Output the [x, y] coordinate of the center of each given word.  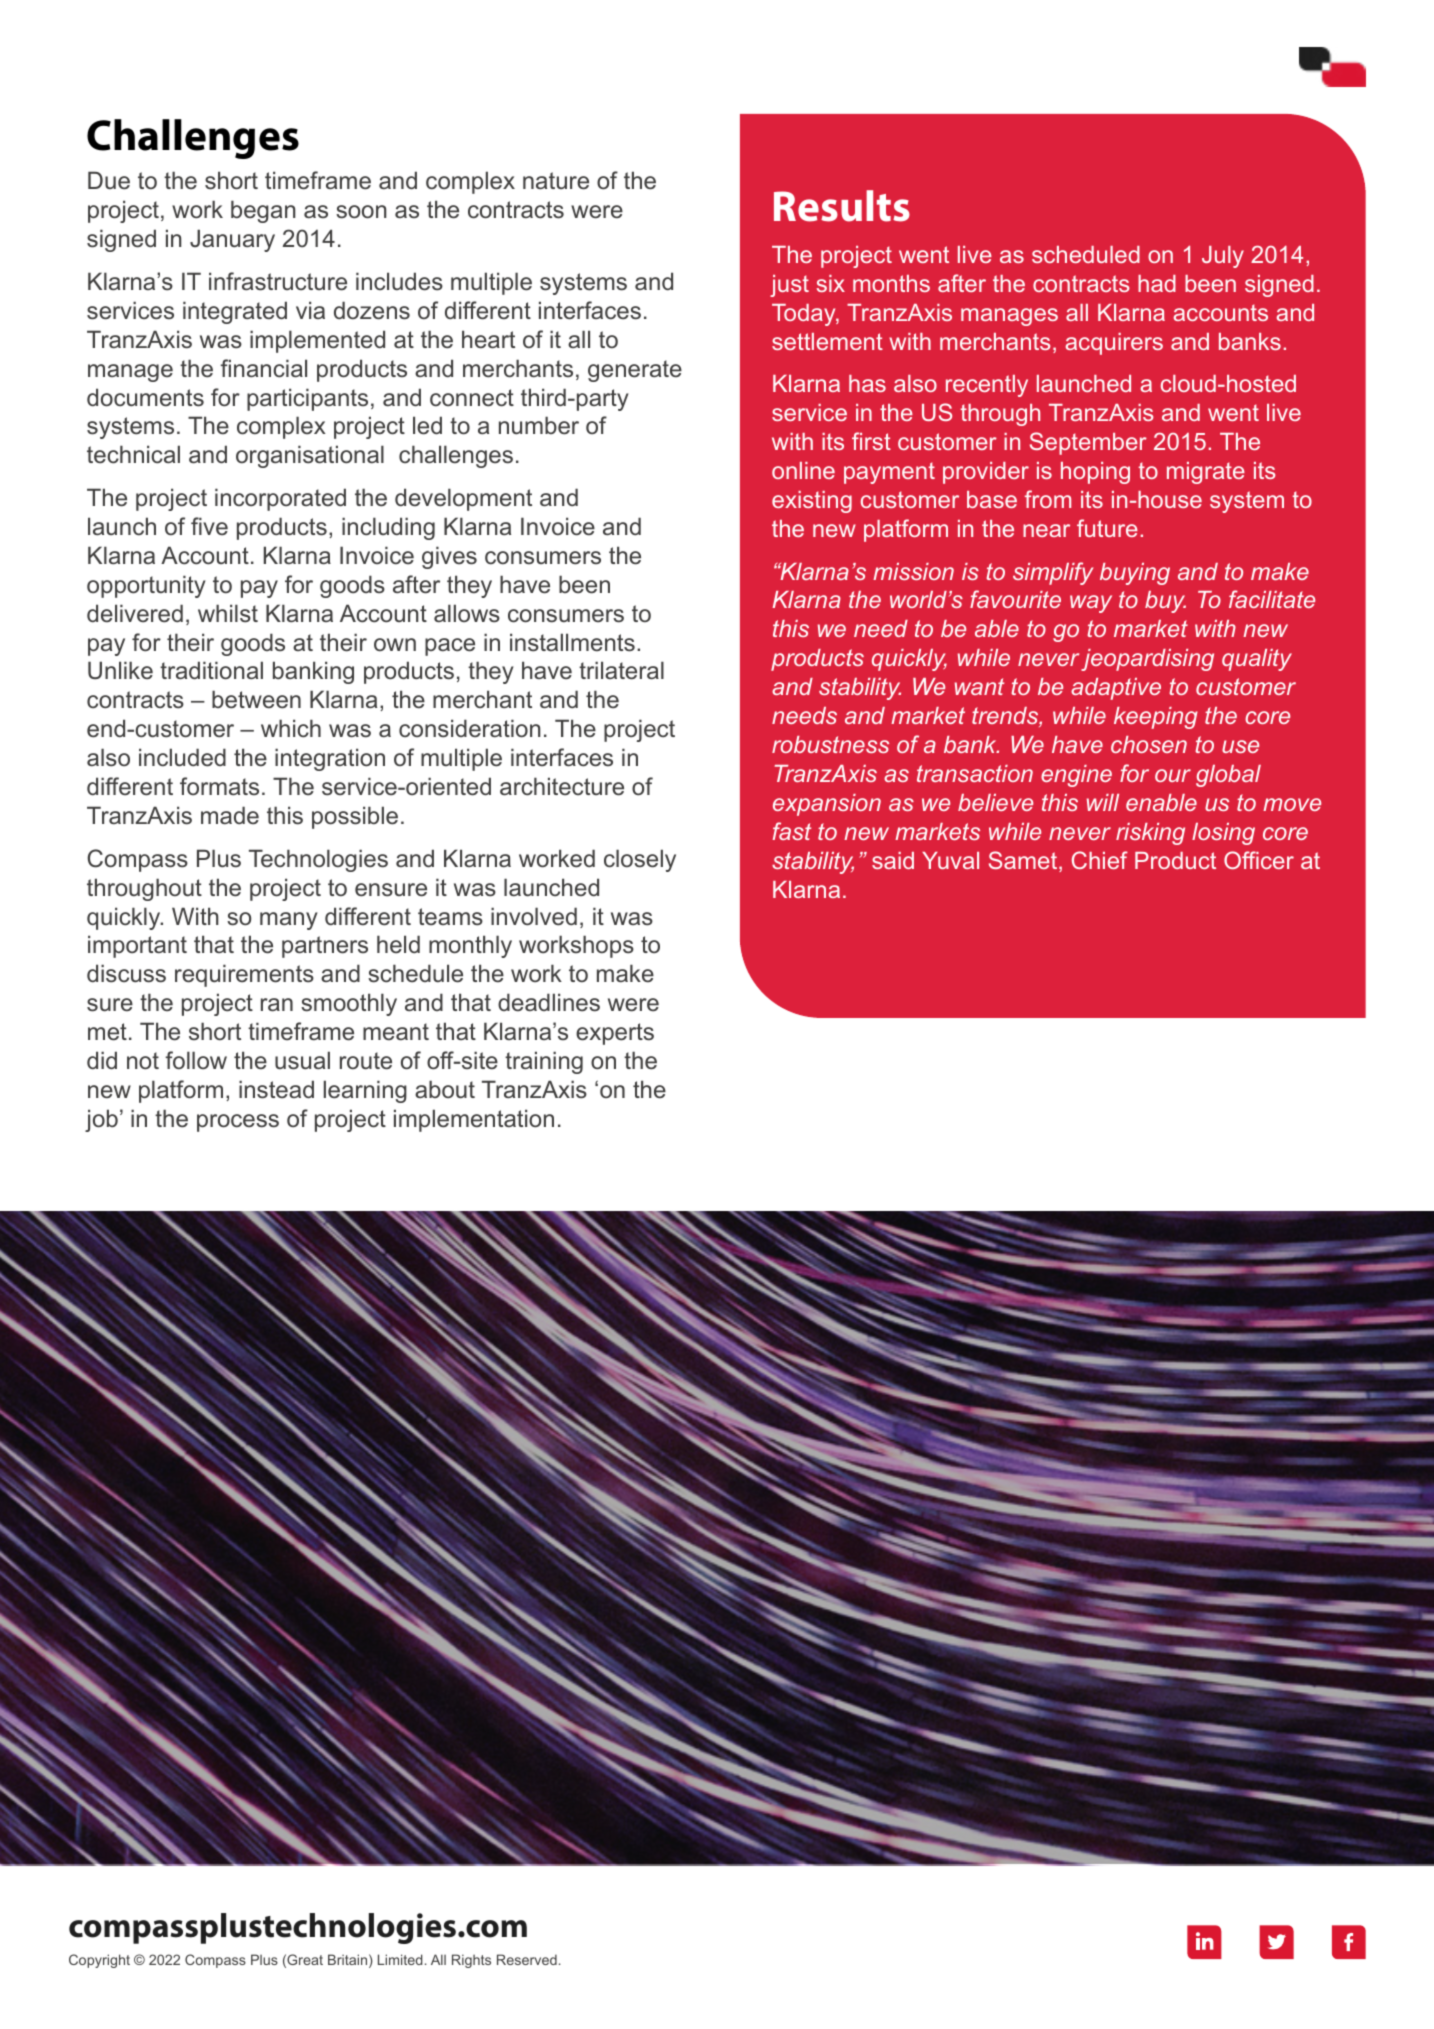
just [789, 286]
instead [276, 1089]
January [232, 240]
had [1157, 283]
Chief [1100, 860]
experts [615, 1034]
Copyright [99, 1961]
